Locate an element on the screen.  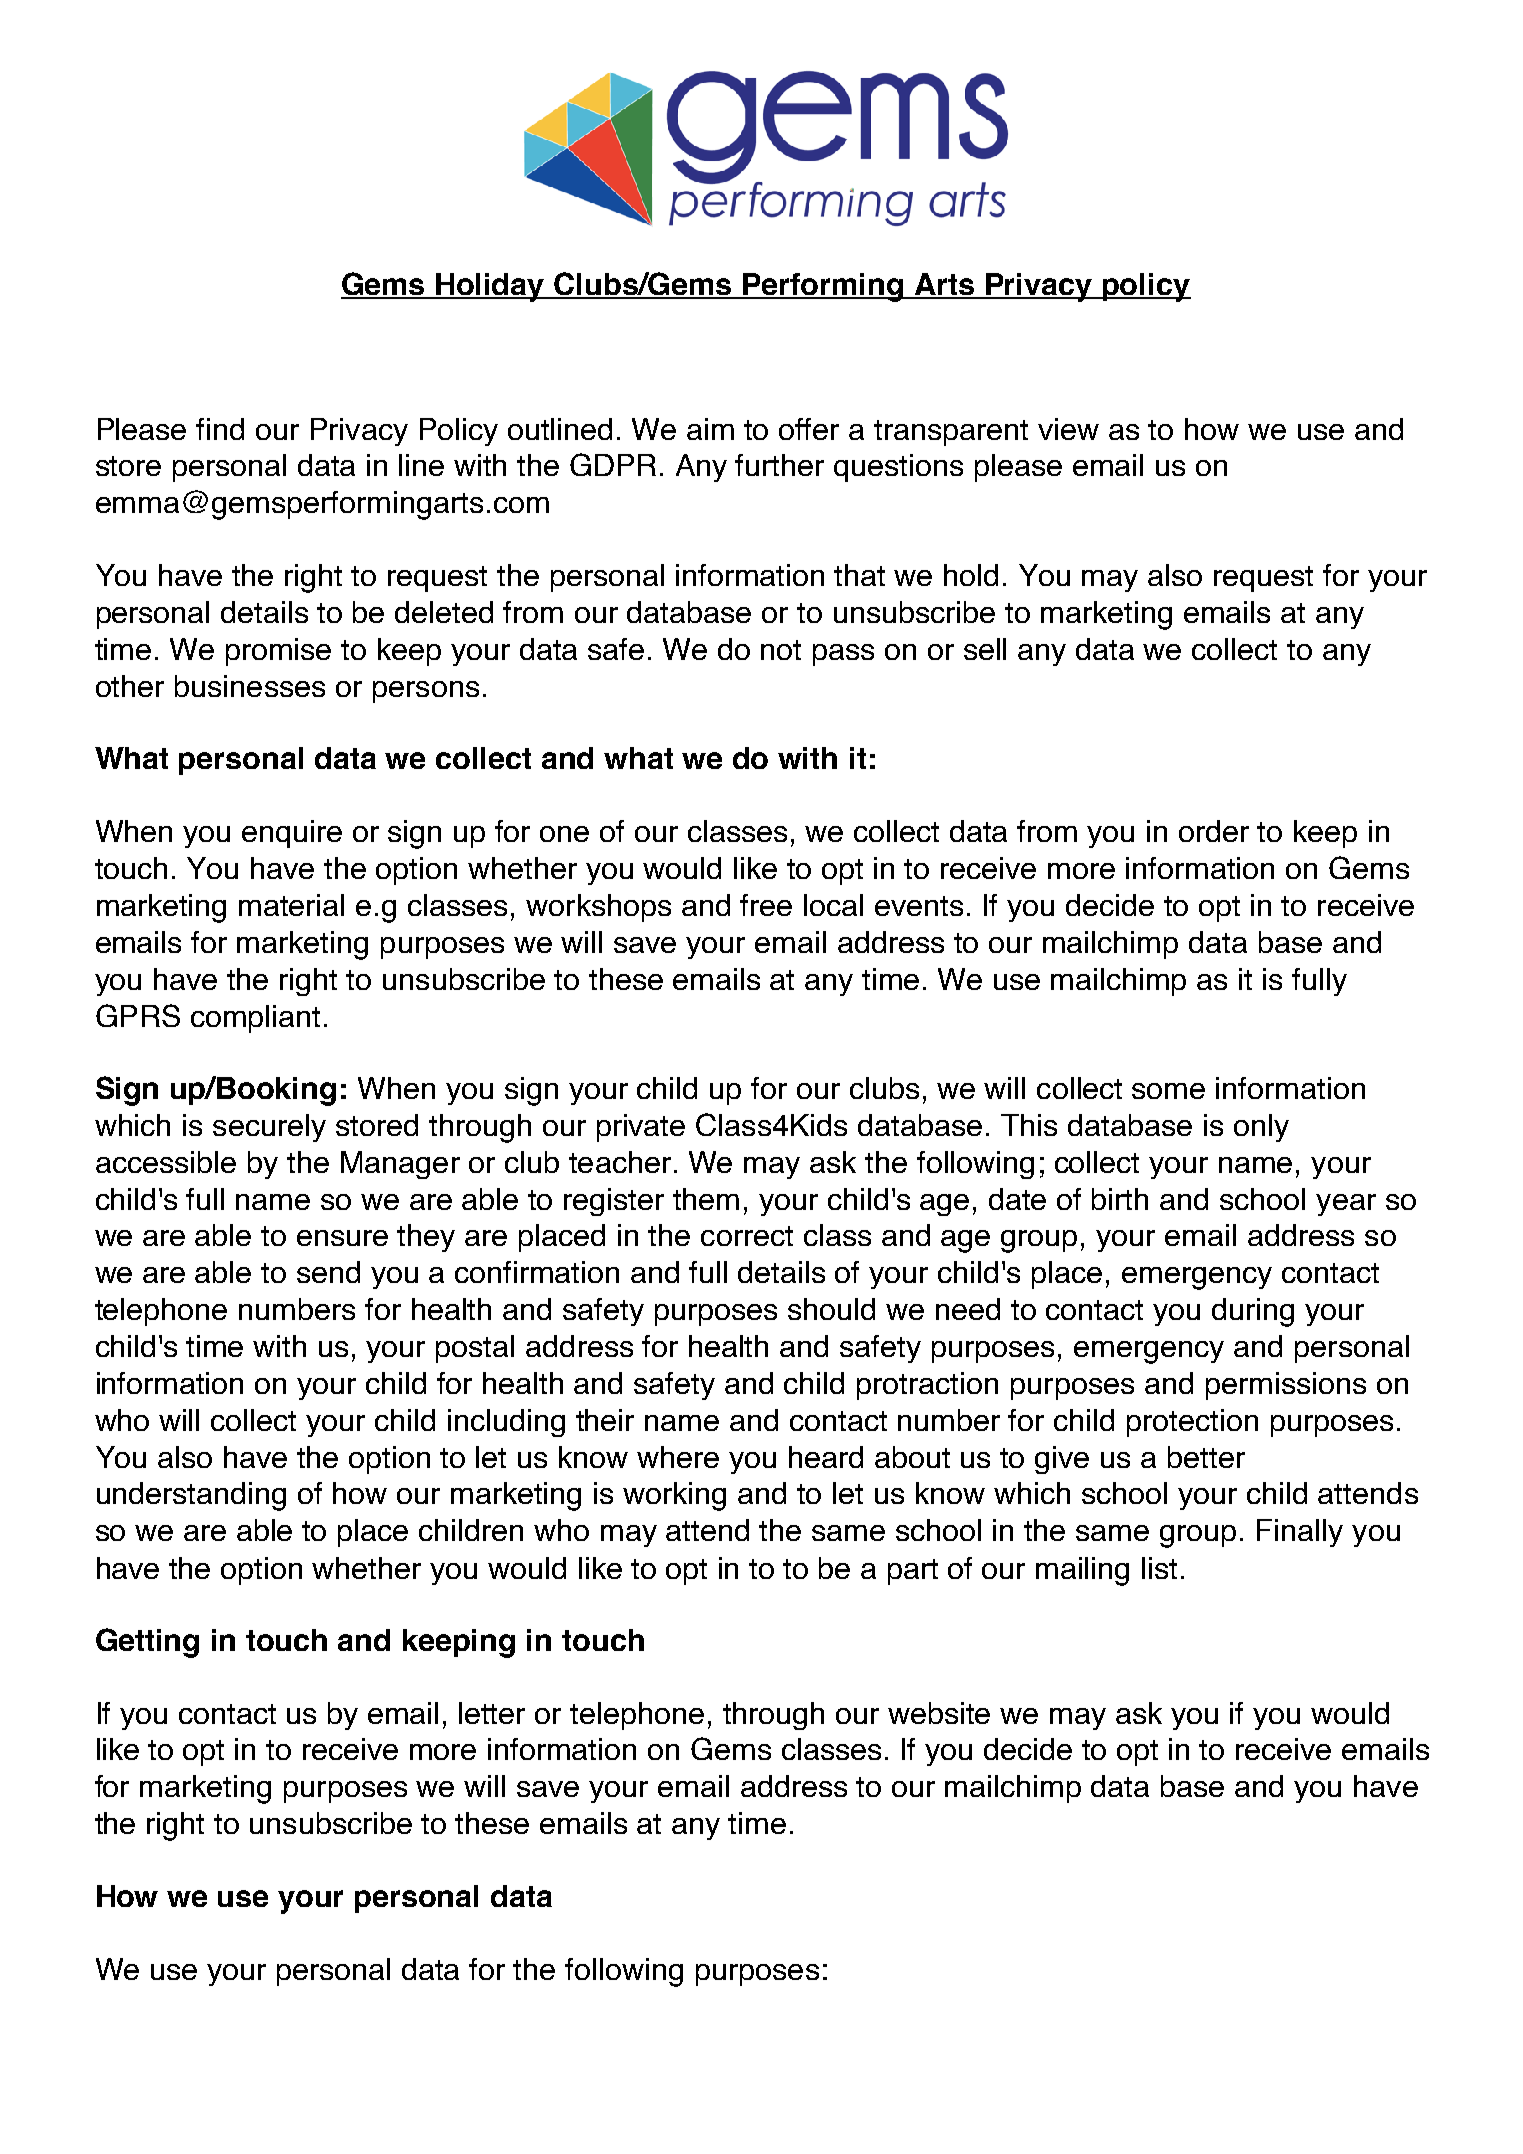
compliant is located at coordinates (255, 1019).
